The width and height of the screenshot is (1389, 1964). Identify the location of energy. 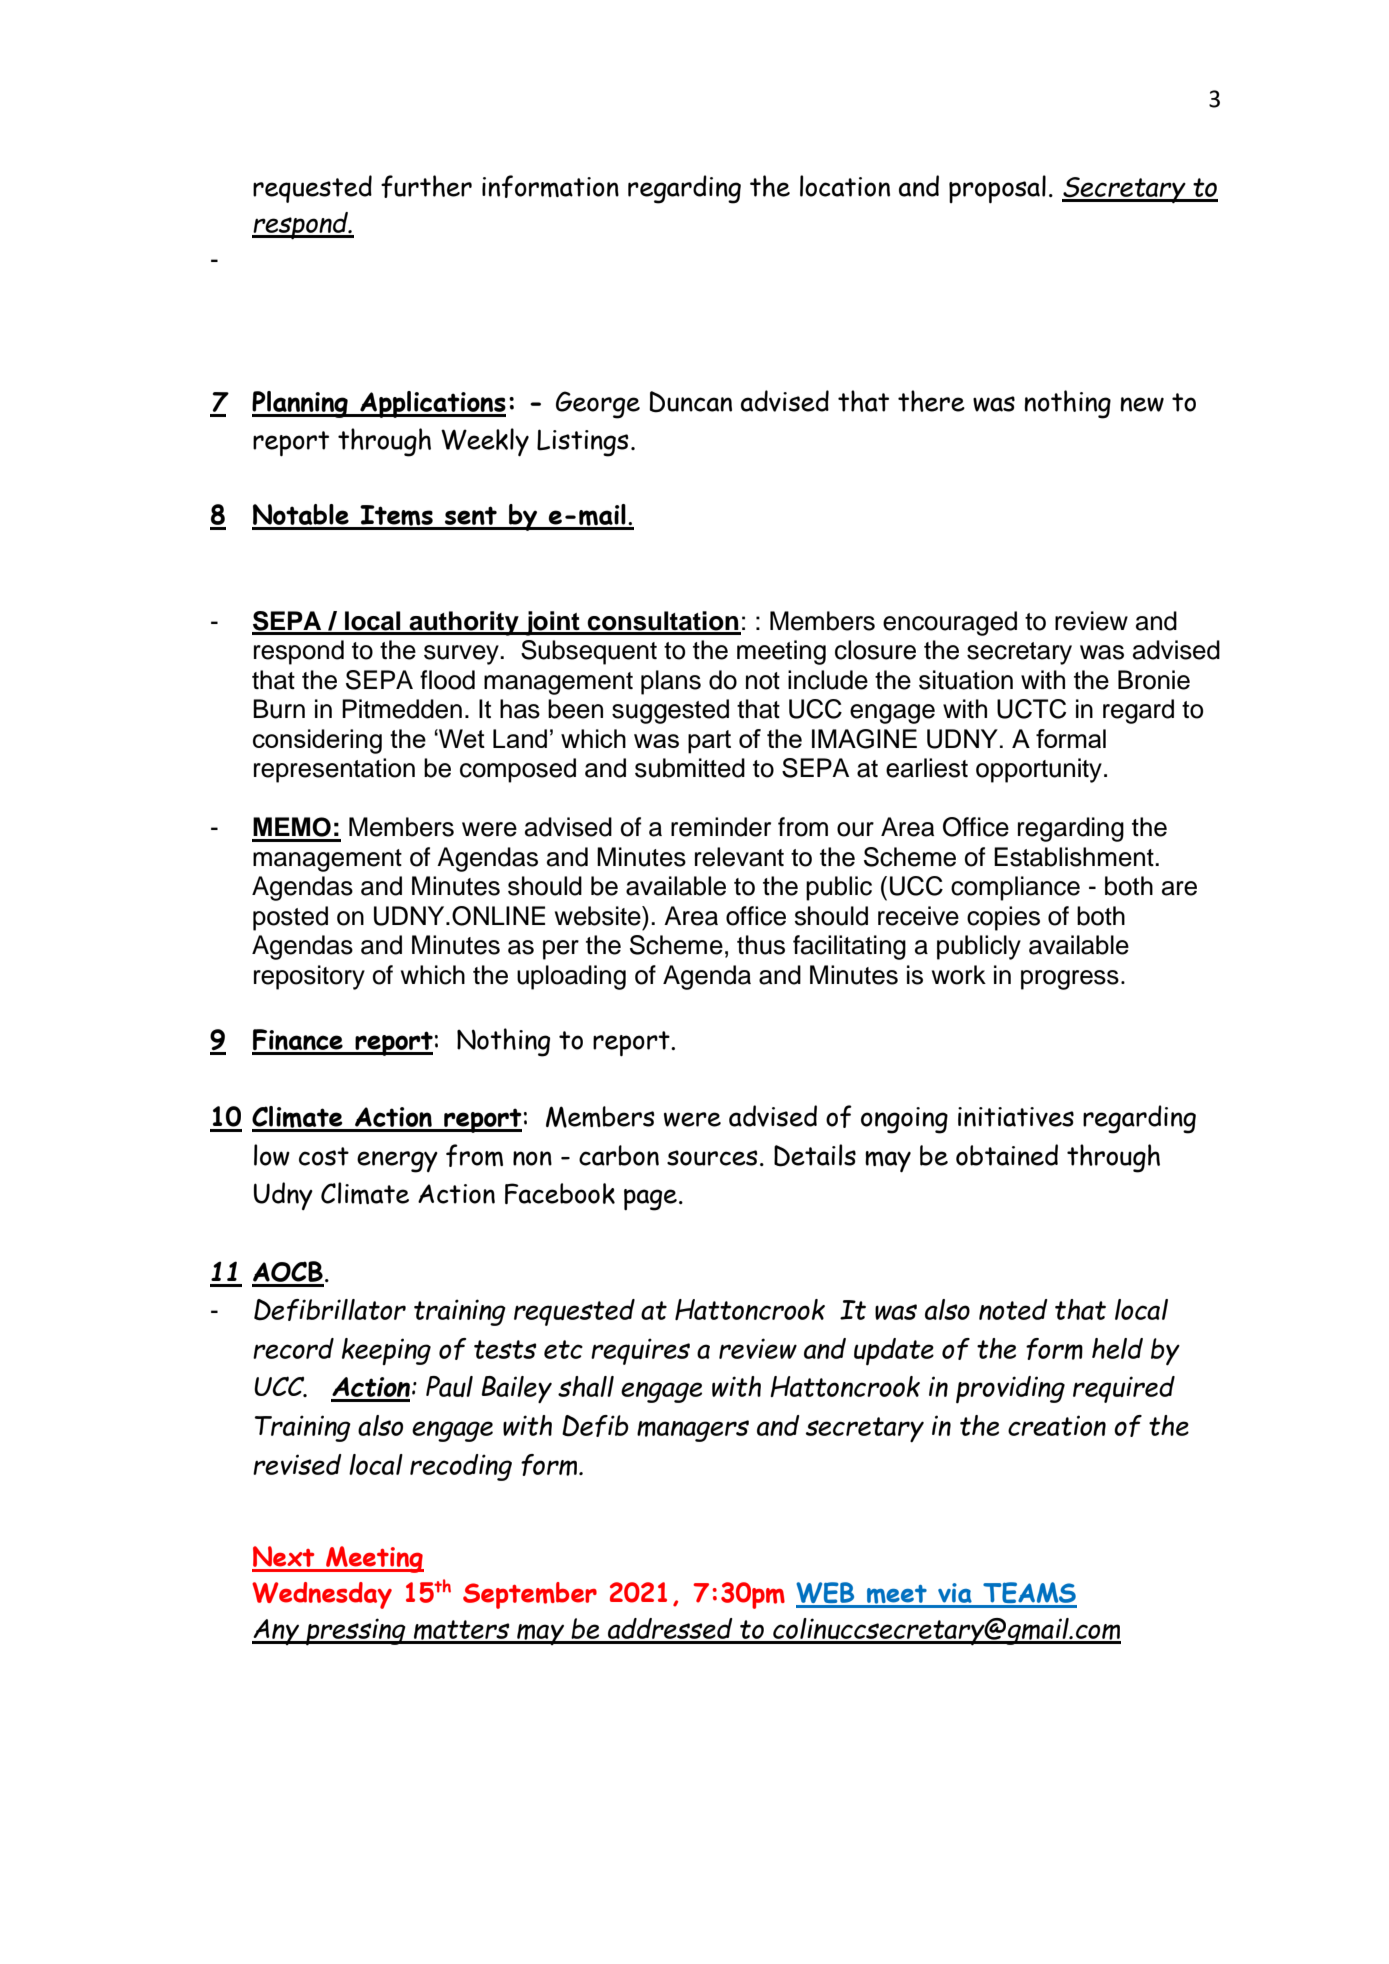
(397, 1162).
